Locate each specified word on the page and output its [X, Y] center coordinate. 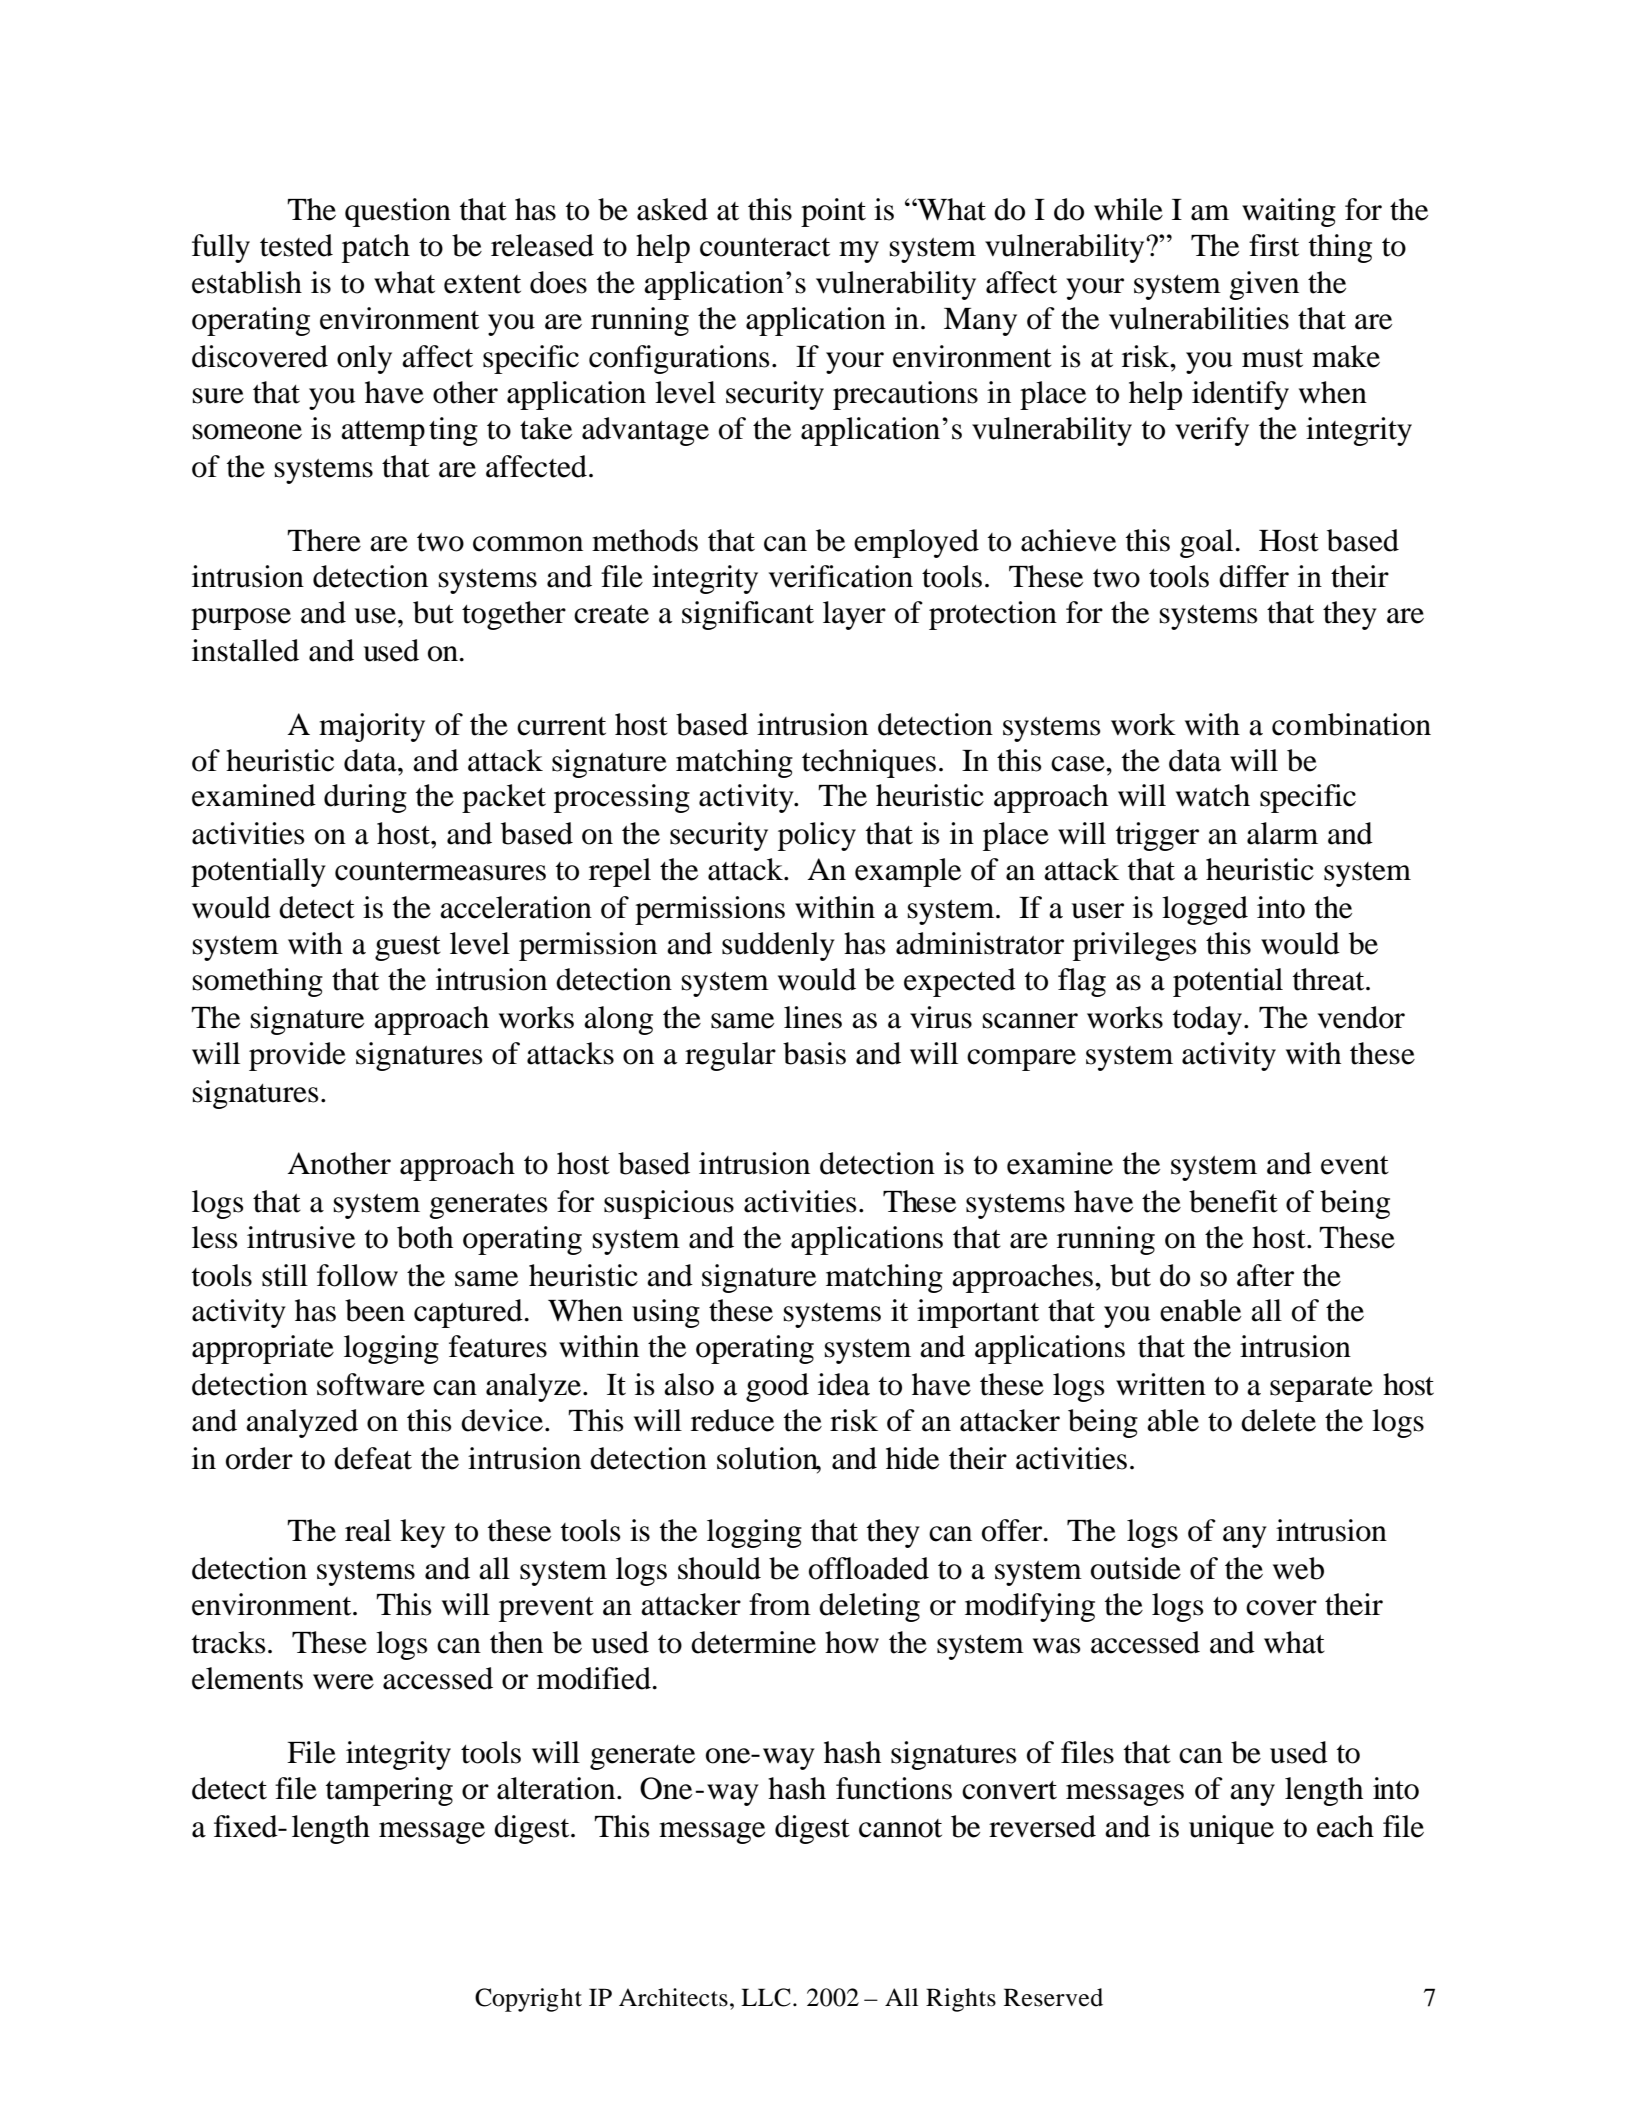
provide [297, 1056]
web [1298, 1568]
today [1207, 1020]
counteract [765, 247]
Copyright [528, 2000]
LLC [766, 1997]
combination [1351, 724]
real [368, 1530]
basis [814, 1053]
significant [748, 615]
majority [372, 727]
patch [376, 248]
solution [769, 1459]
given [1264, 285]
